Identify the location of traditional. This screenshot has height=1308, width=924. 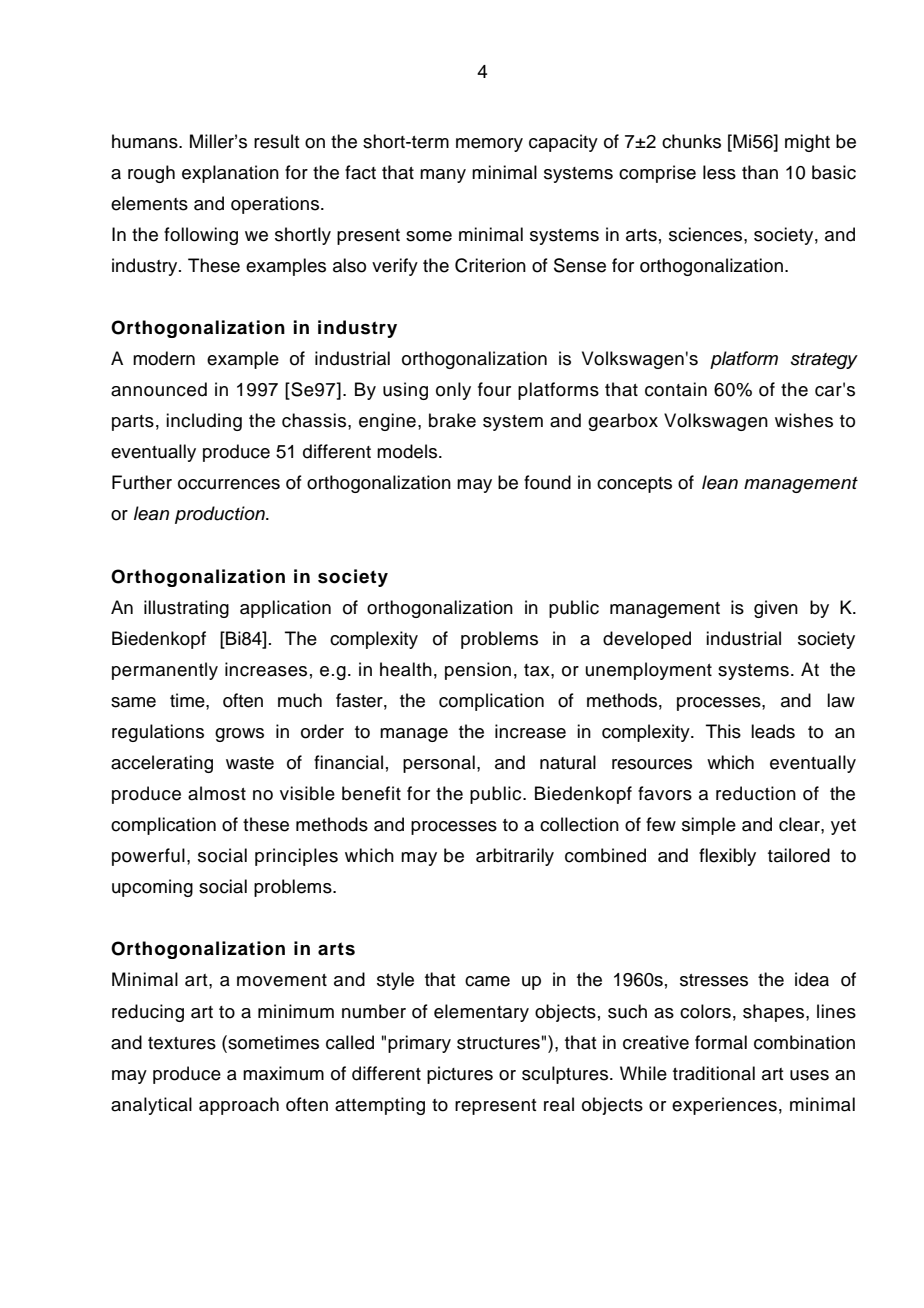
(714, 1073).
